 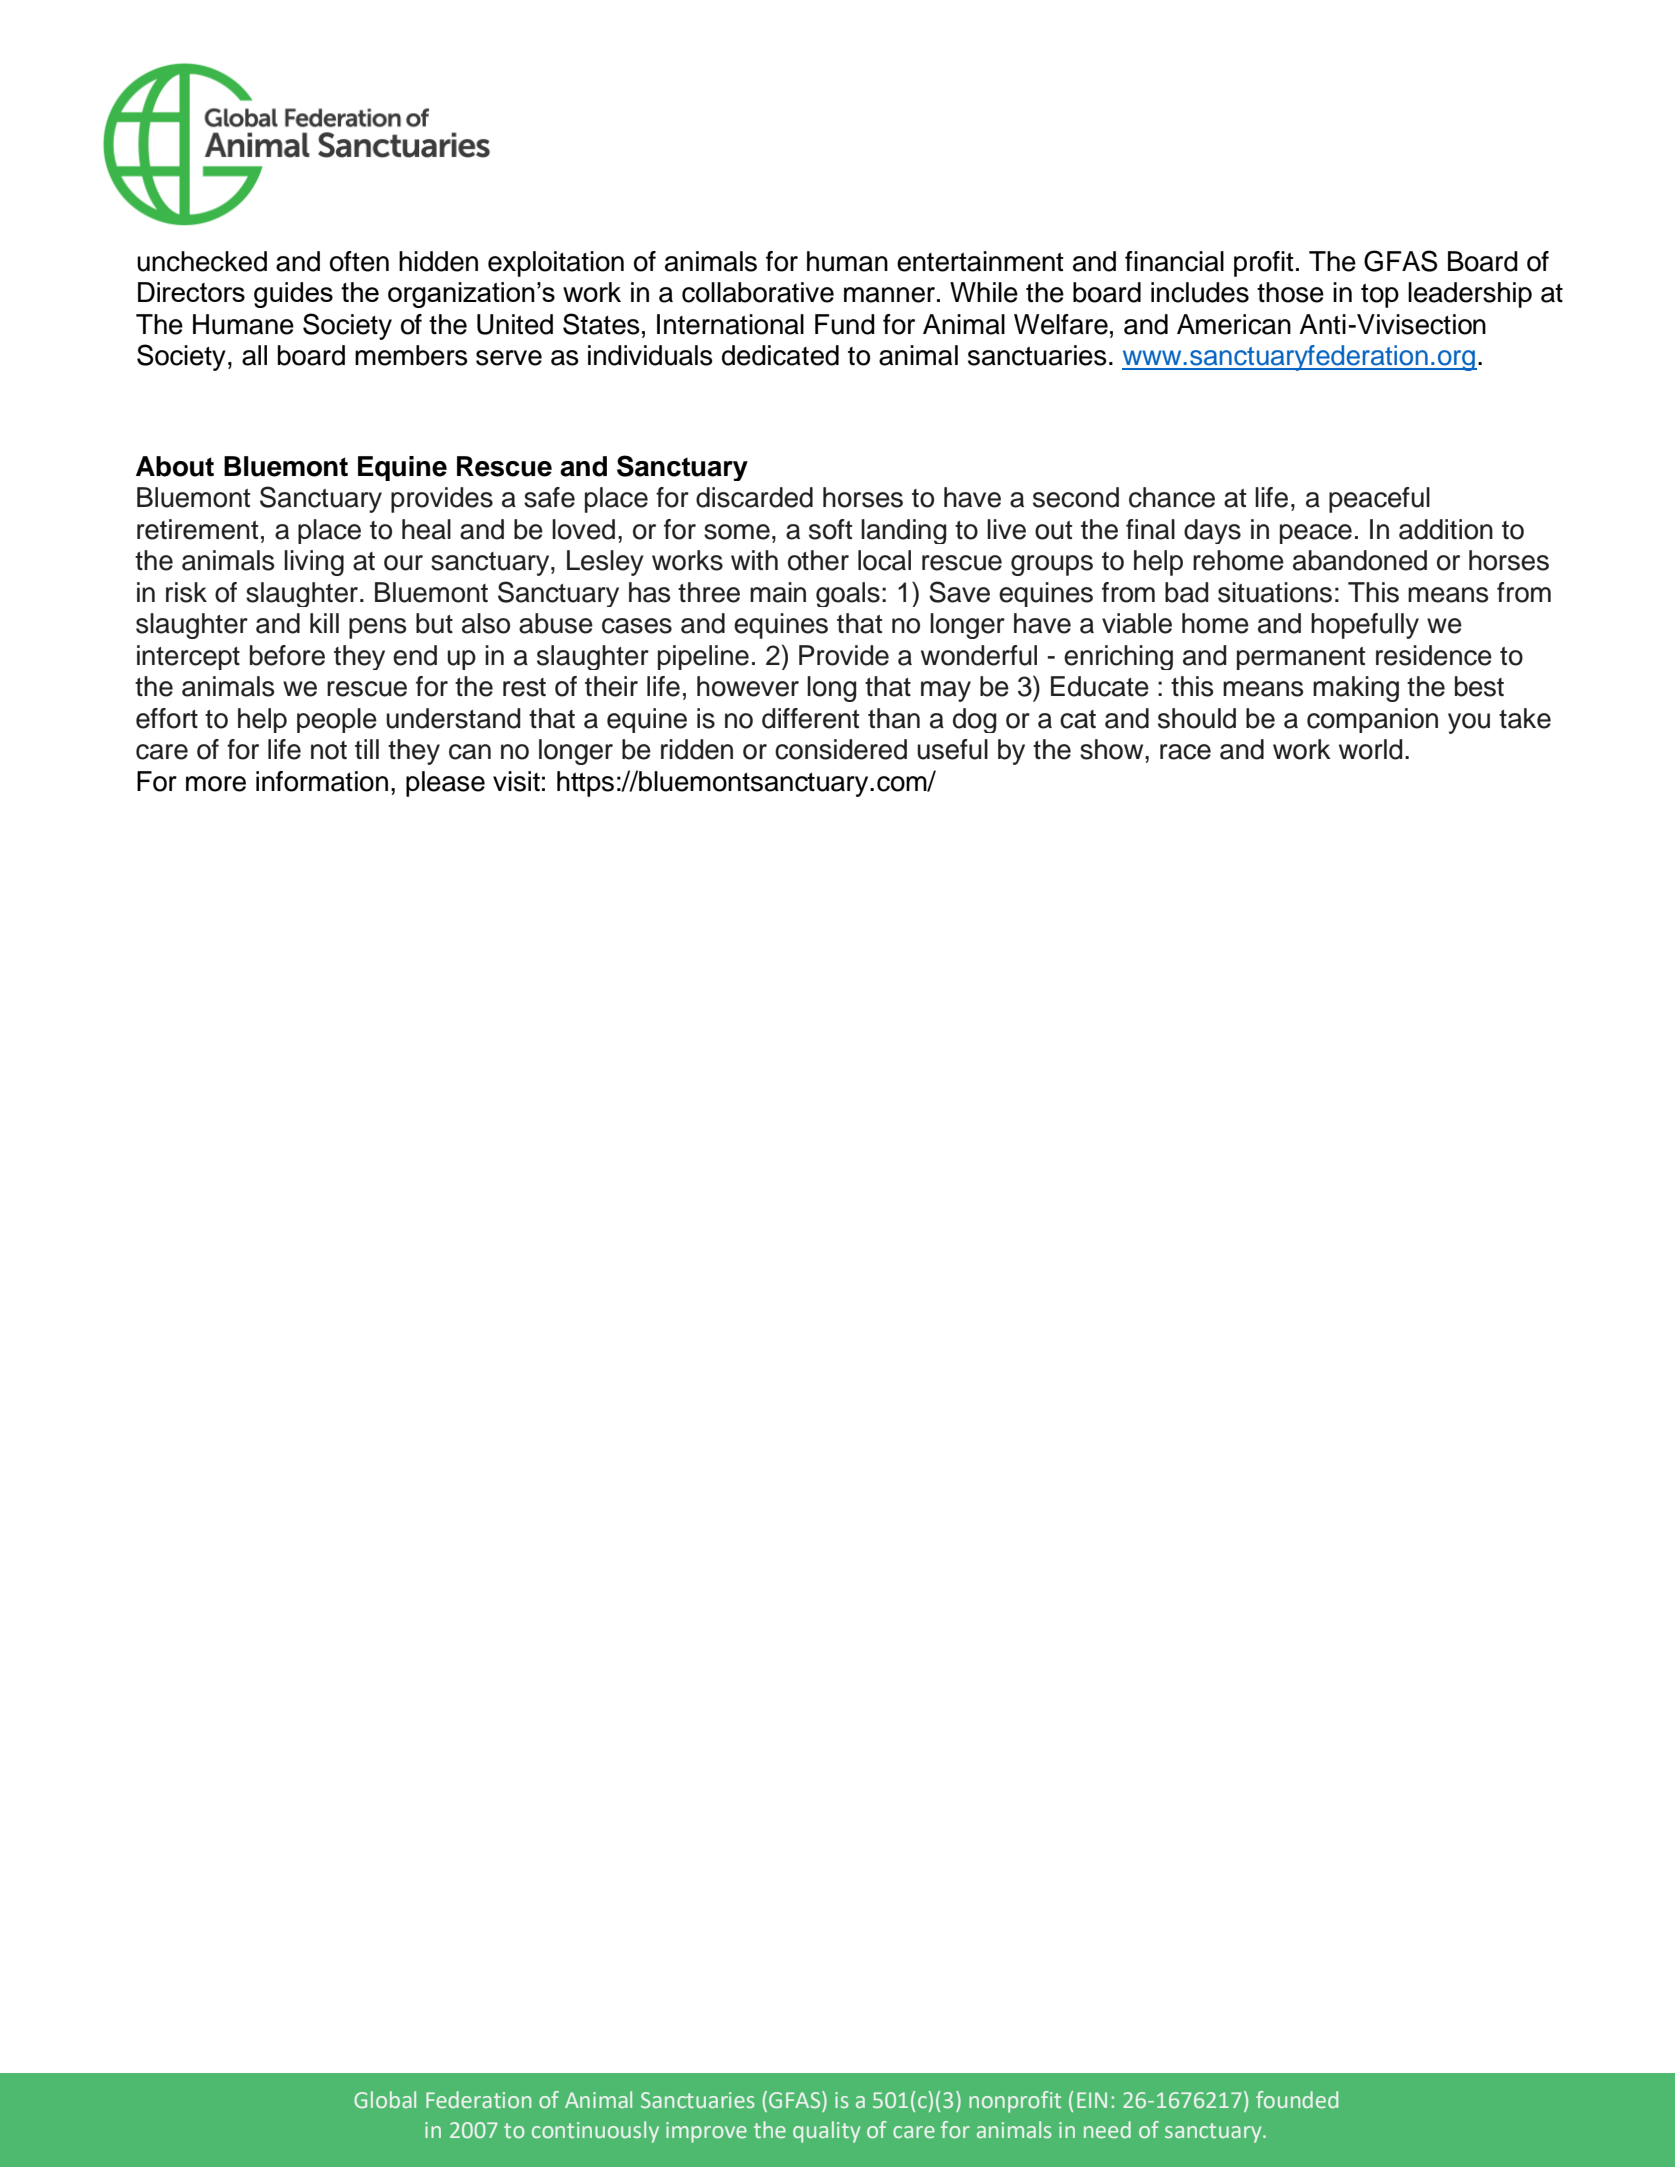 I want to click on founded, so click(x=1297, y=2099).
